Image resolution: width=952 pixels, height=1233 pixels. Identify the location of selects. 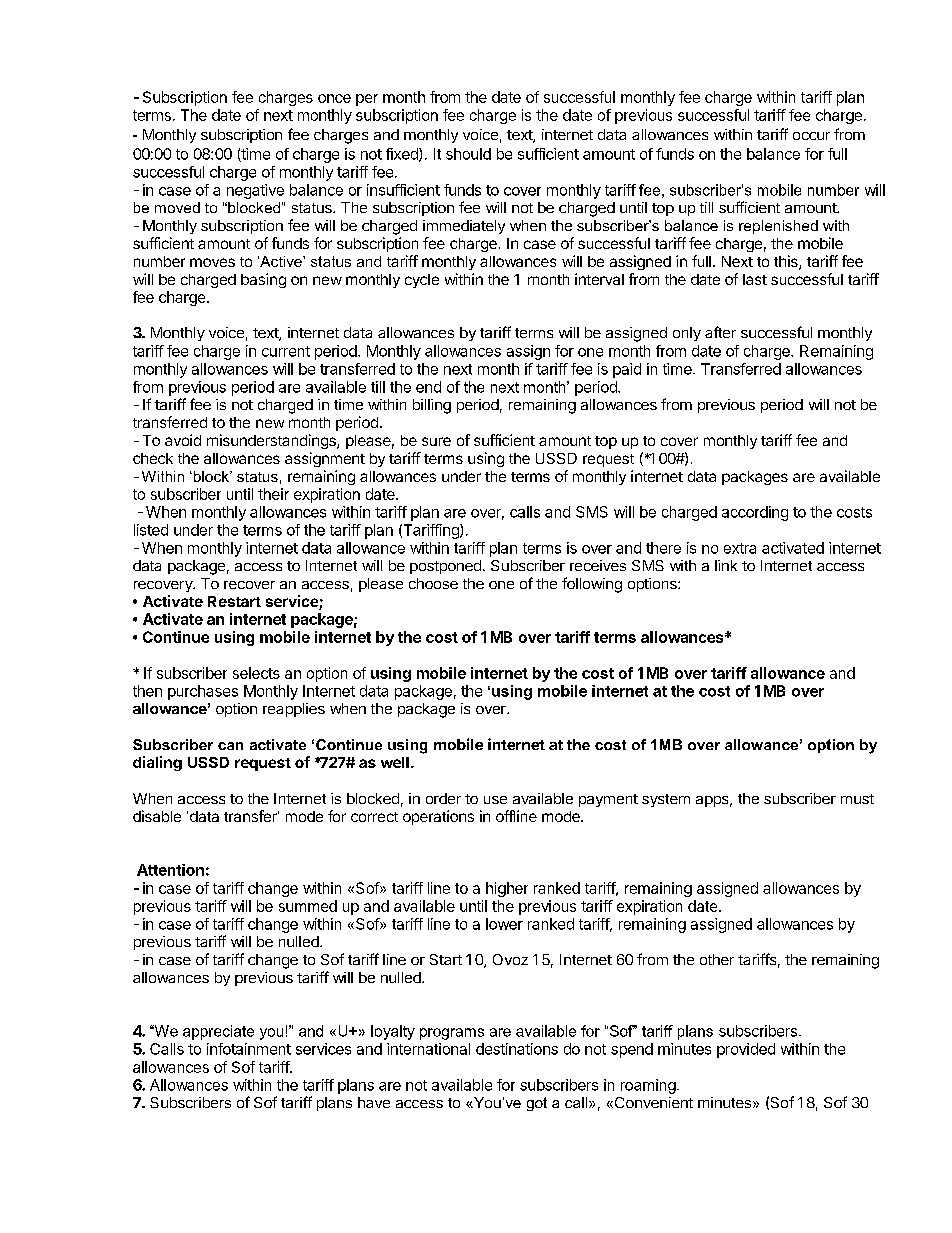
(256, 673).
